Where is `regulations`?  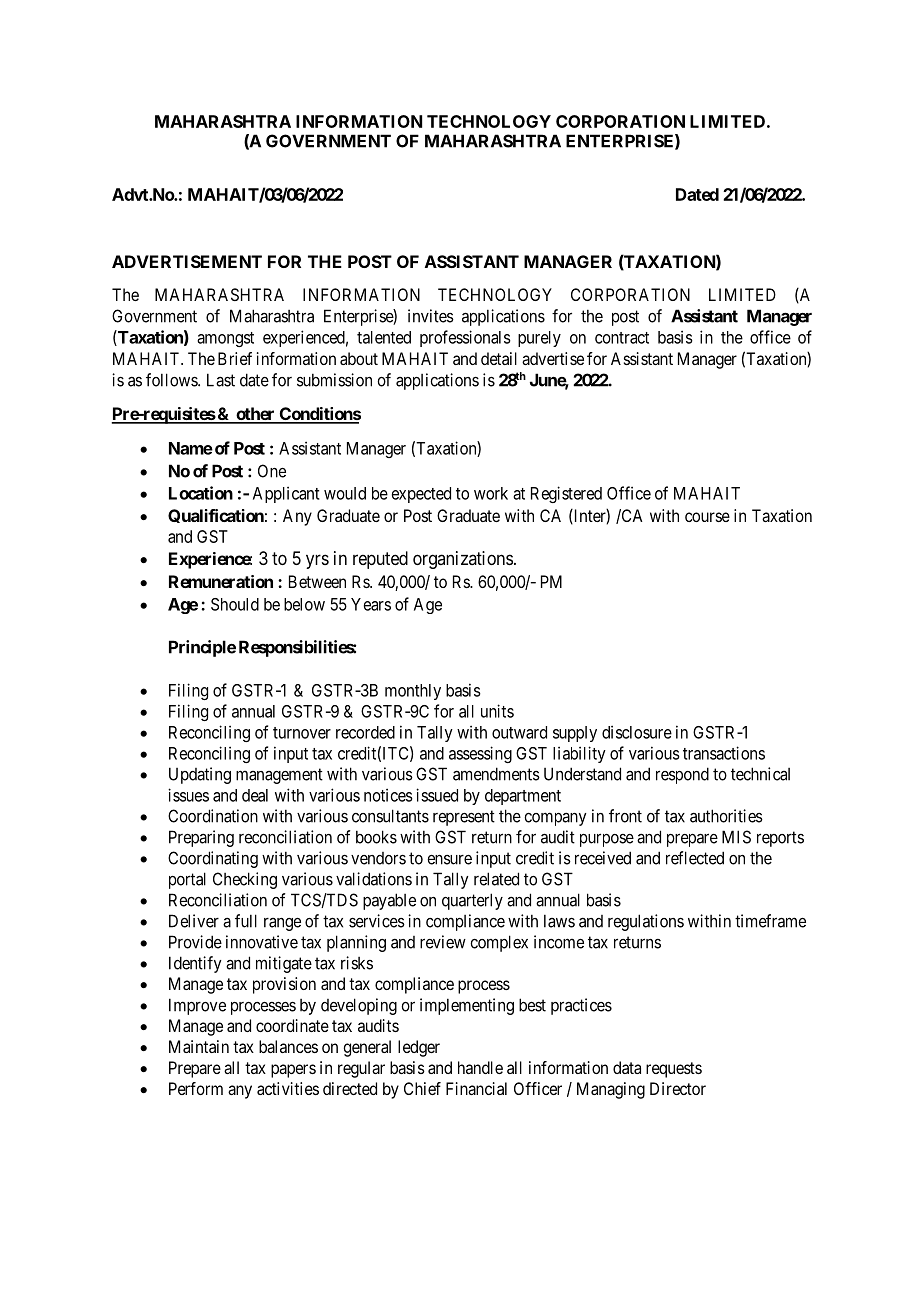 regulations is located at coordinates (646, 922).
